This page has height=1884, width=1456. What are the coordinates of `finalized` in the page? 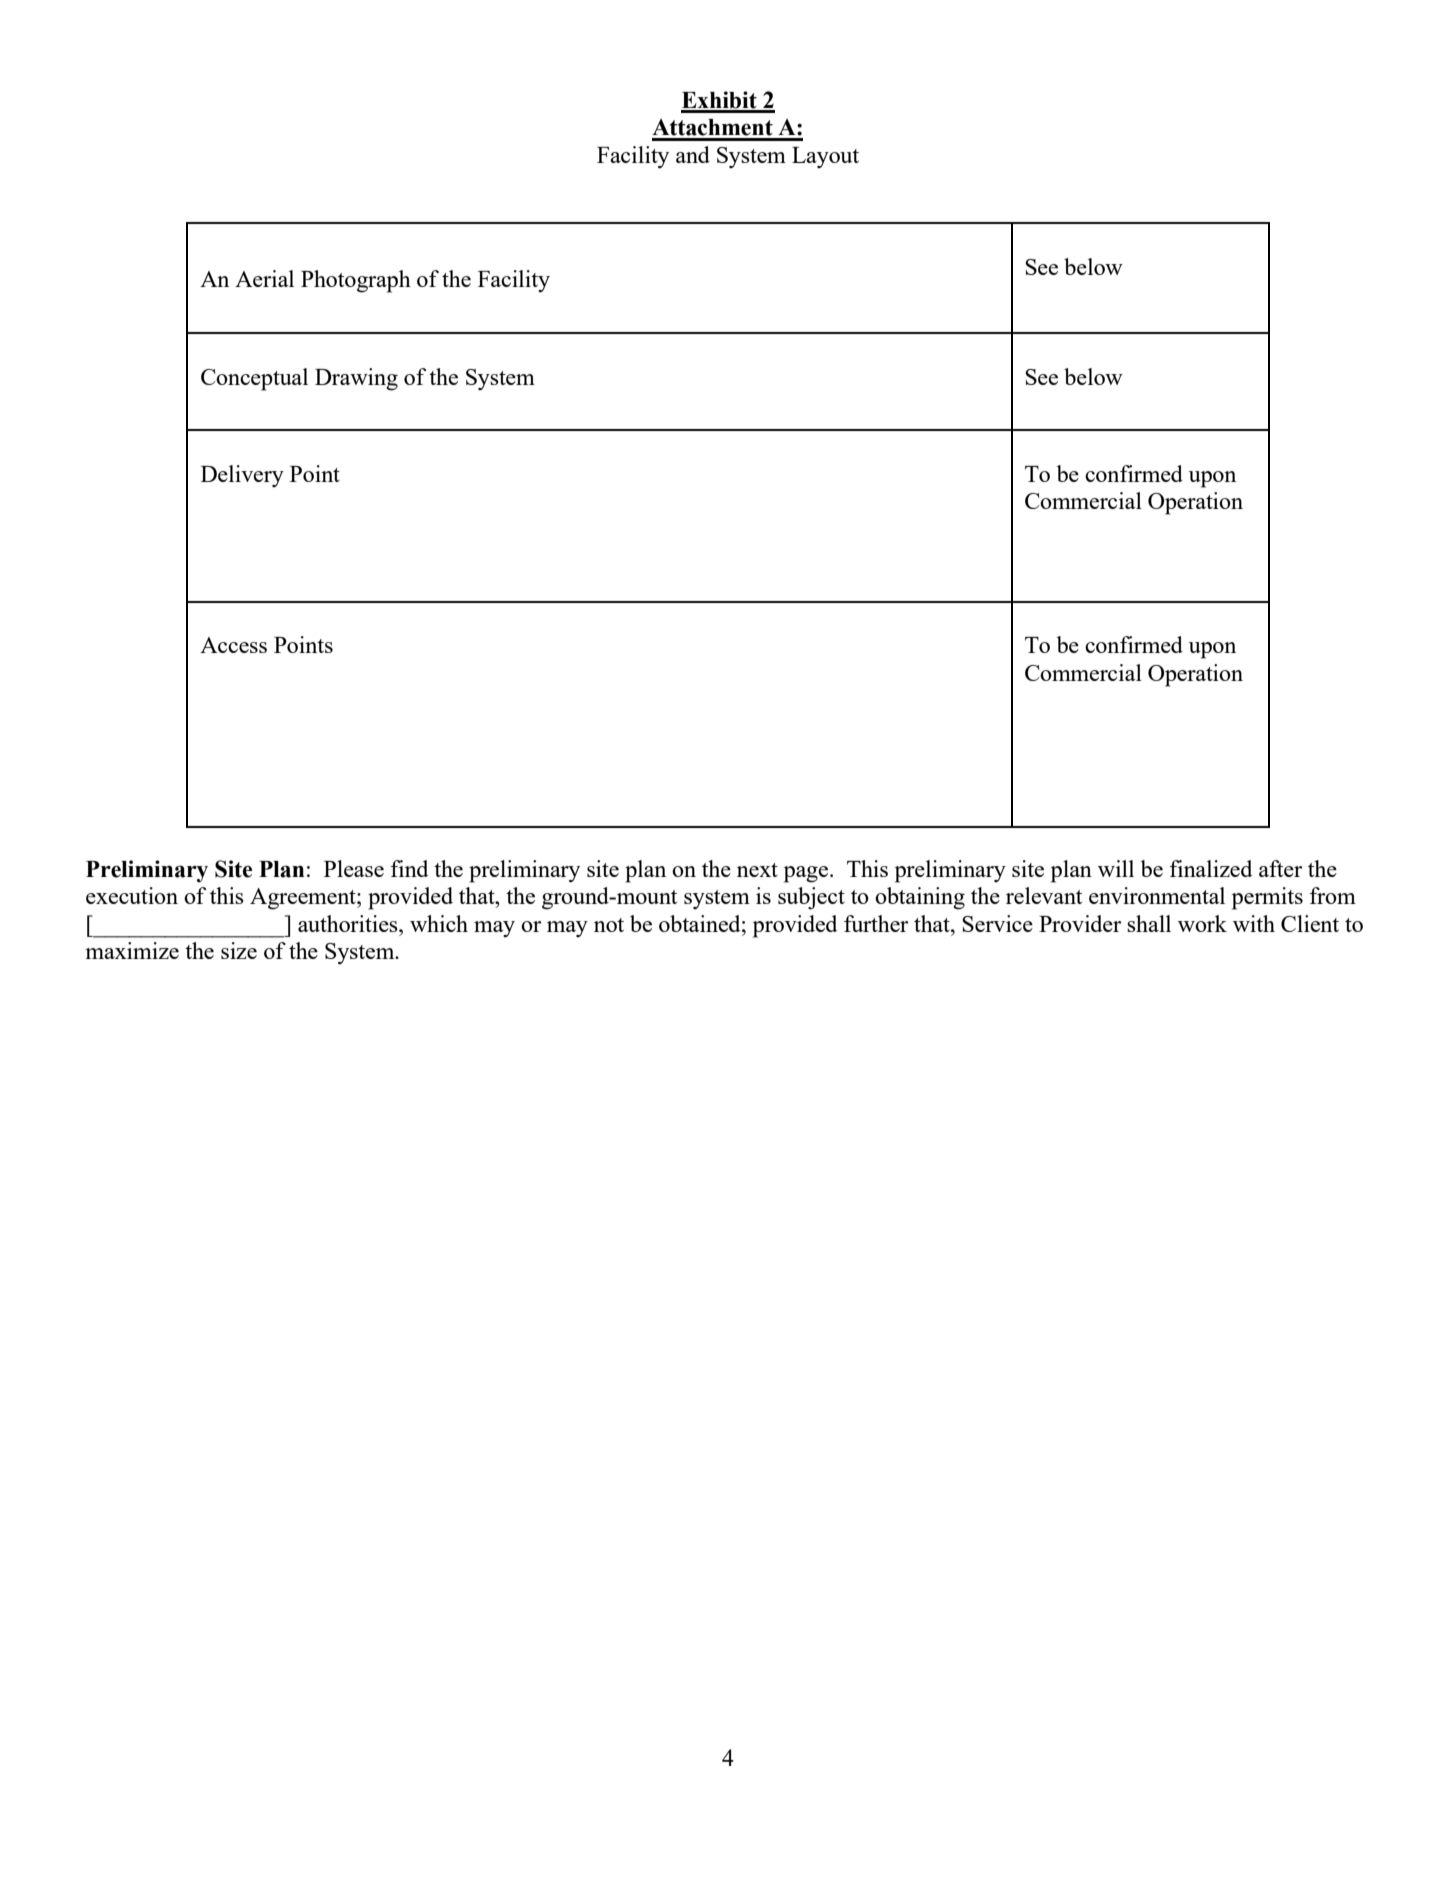 It's located at (1211, 868).
